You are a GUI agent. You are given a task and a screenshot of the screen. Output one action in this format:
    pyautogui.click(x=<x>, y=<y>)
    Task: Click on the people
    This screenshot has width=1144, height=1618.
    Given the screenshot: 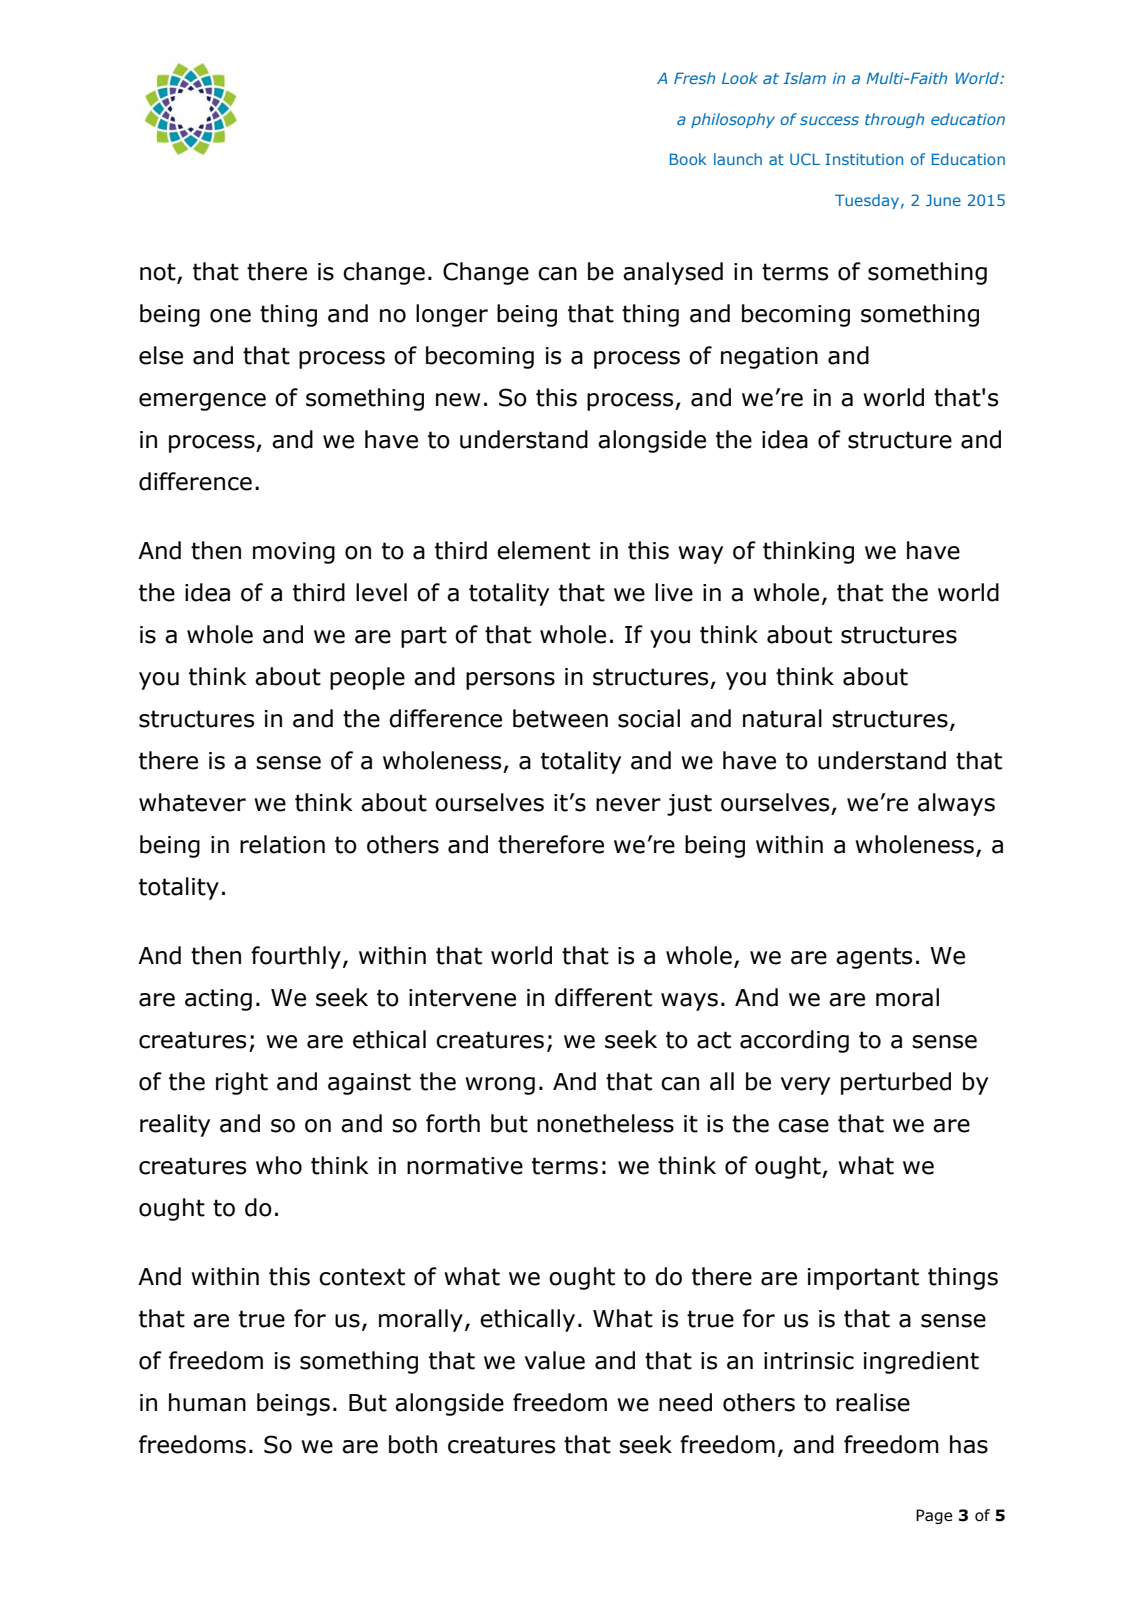 What is the action you would take?
    pyautogui.click(x=367, y=678)
